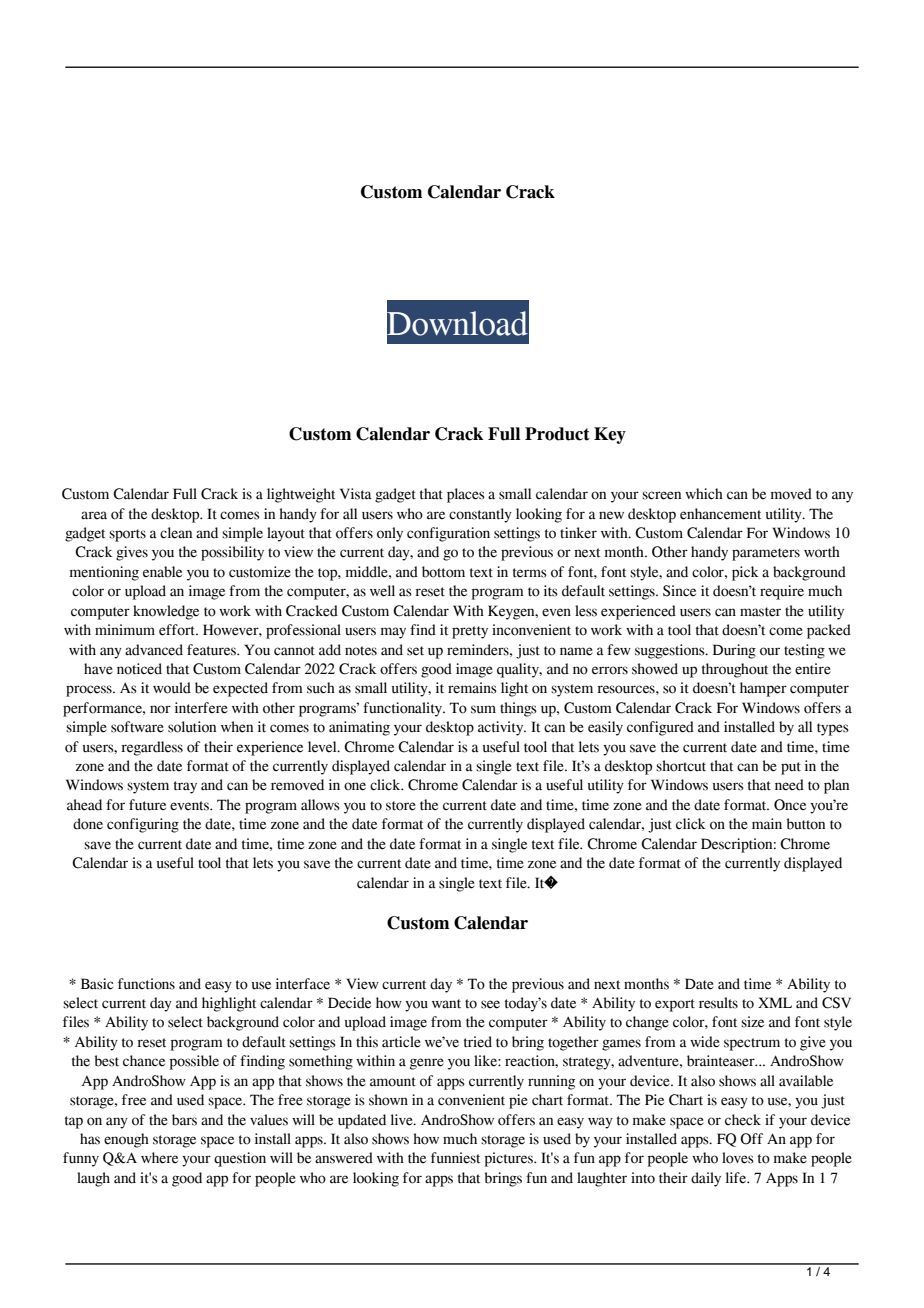 This page has height=1308, width=924. Describe the element at coordinates (94, 515) in the page. I see `area` at that location.
